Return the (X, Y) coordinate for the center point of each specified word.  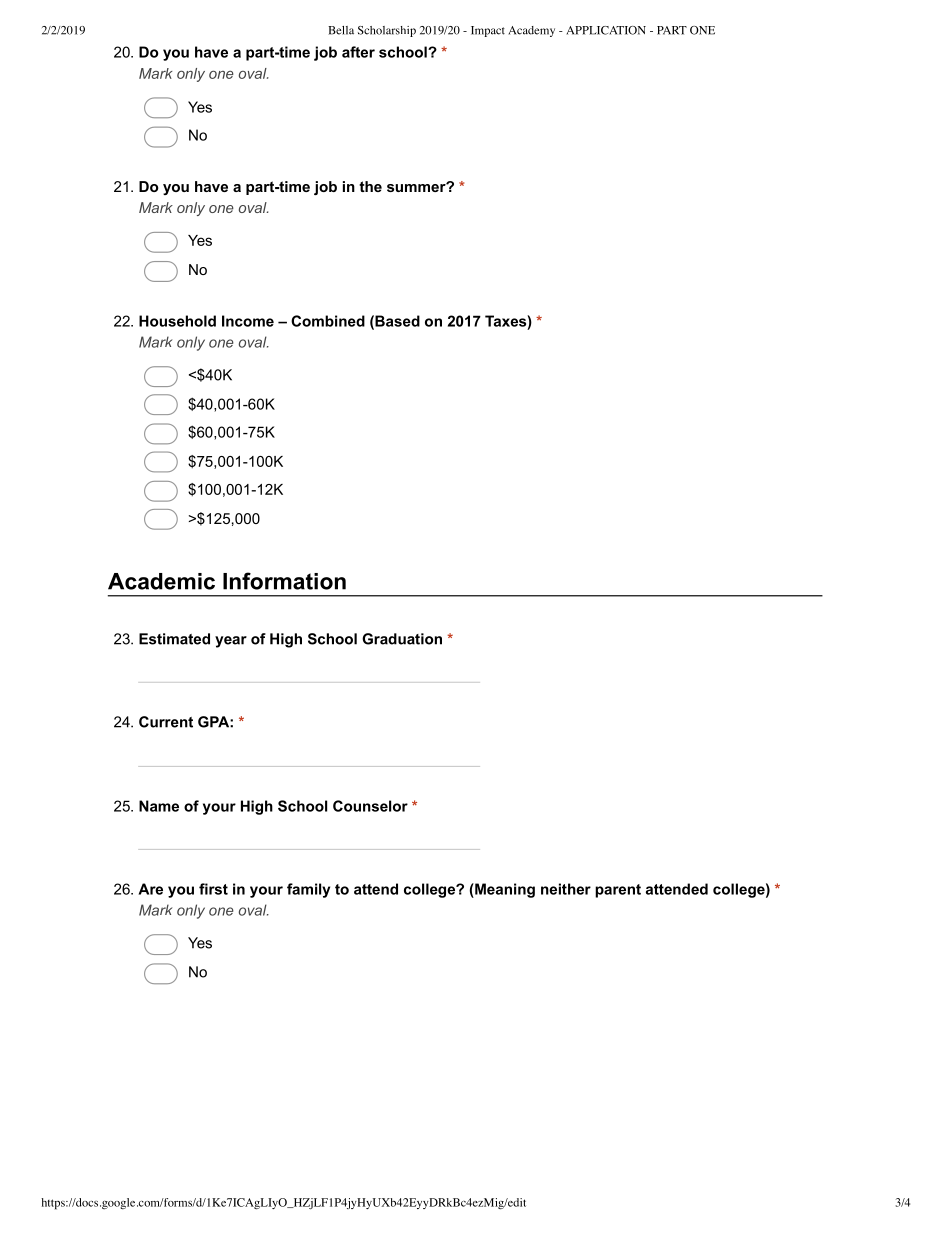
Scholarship (387, 31)
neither (566, 889)
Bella (341, 30)
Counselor (370, 806)
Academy (531, 31)
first (213, 889)
